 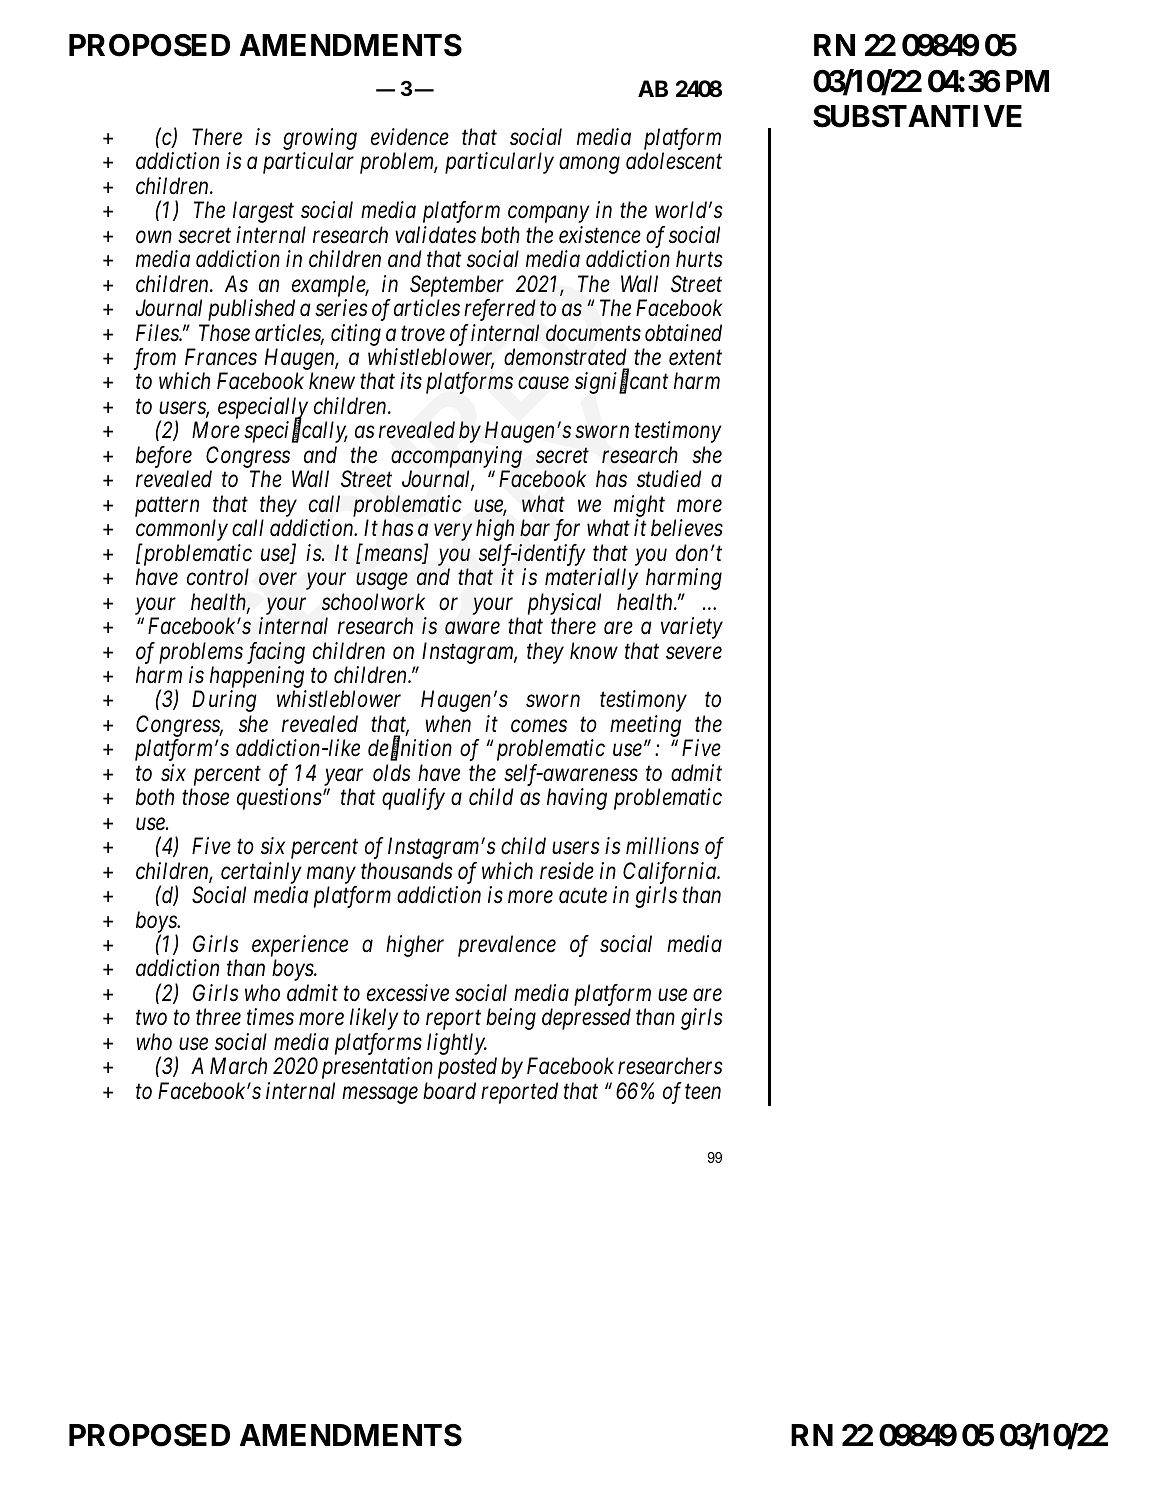 I want to click on growing, so click(x=320, y=140).
